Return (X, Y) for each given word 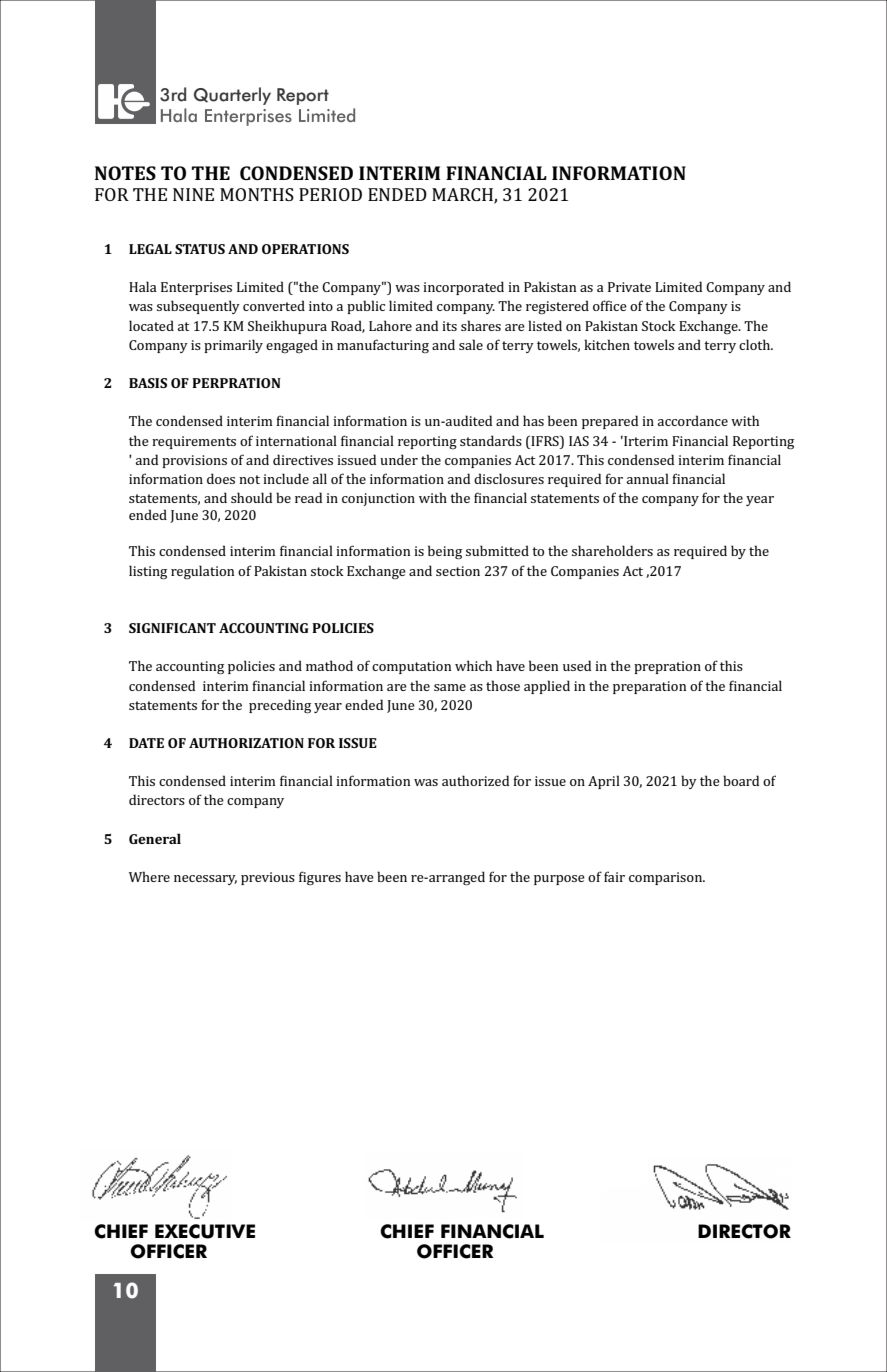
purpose (559, 880)
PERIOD (330, 194)
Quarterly (232, 96)
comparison (666, 878)
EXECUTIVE (205, 1231)
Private (629, 287)
